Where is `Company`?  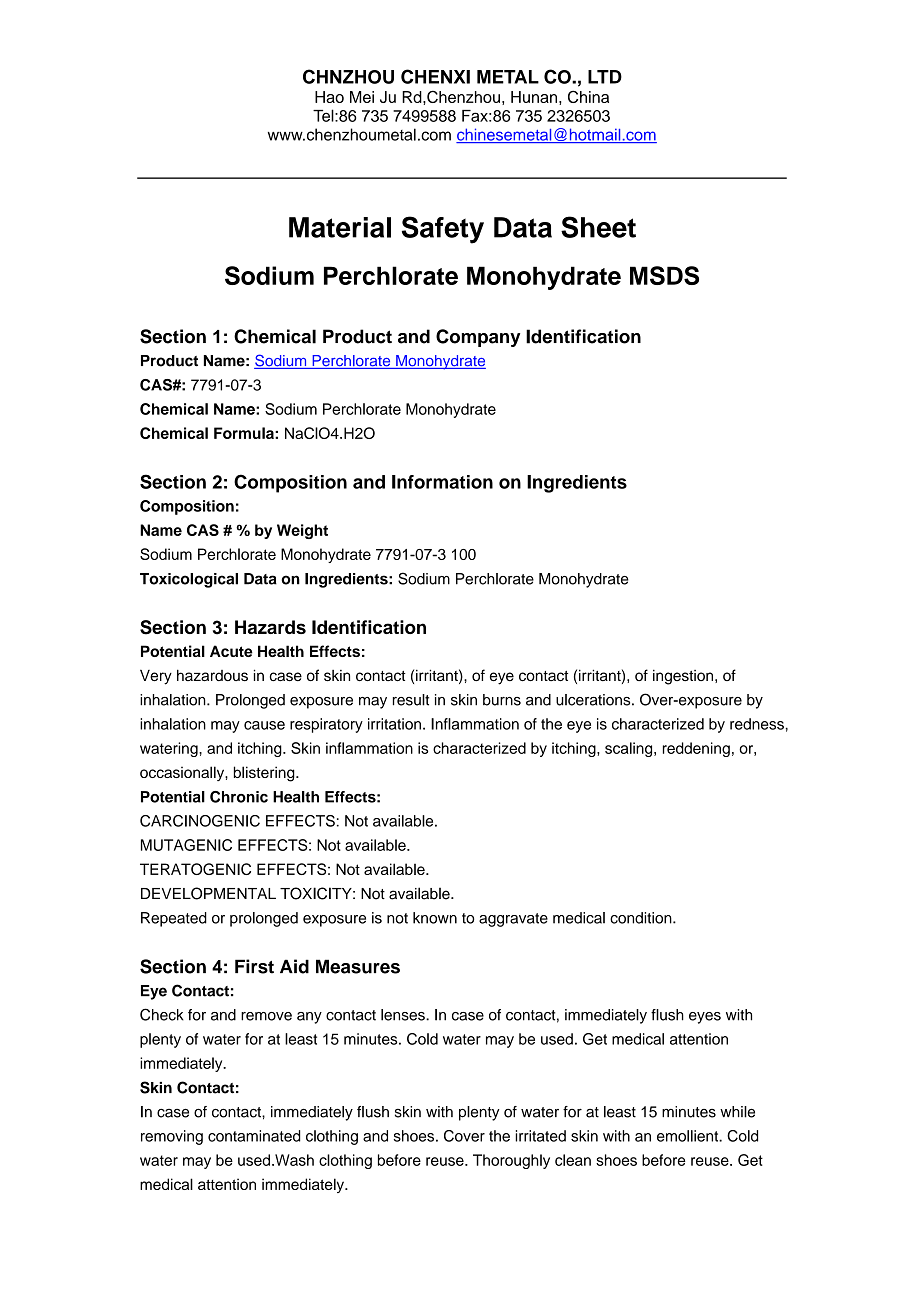 Company is located at coordinates (478, 338).
